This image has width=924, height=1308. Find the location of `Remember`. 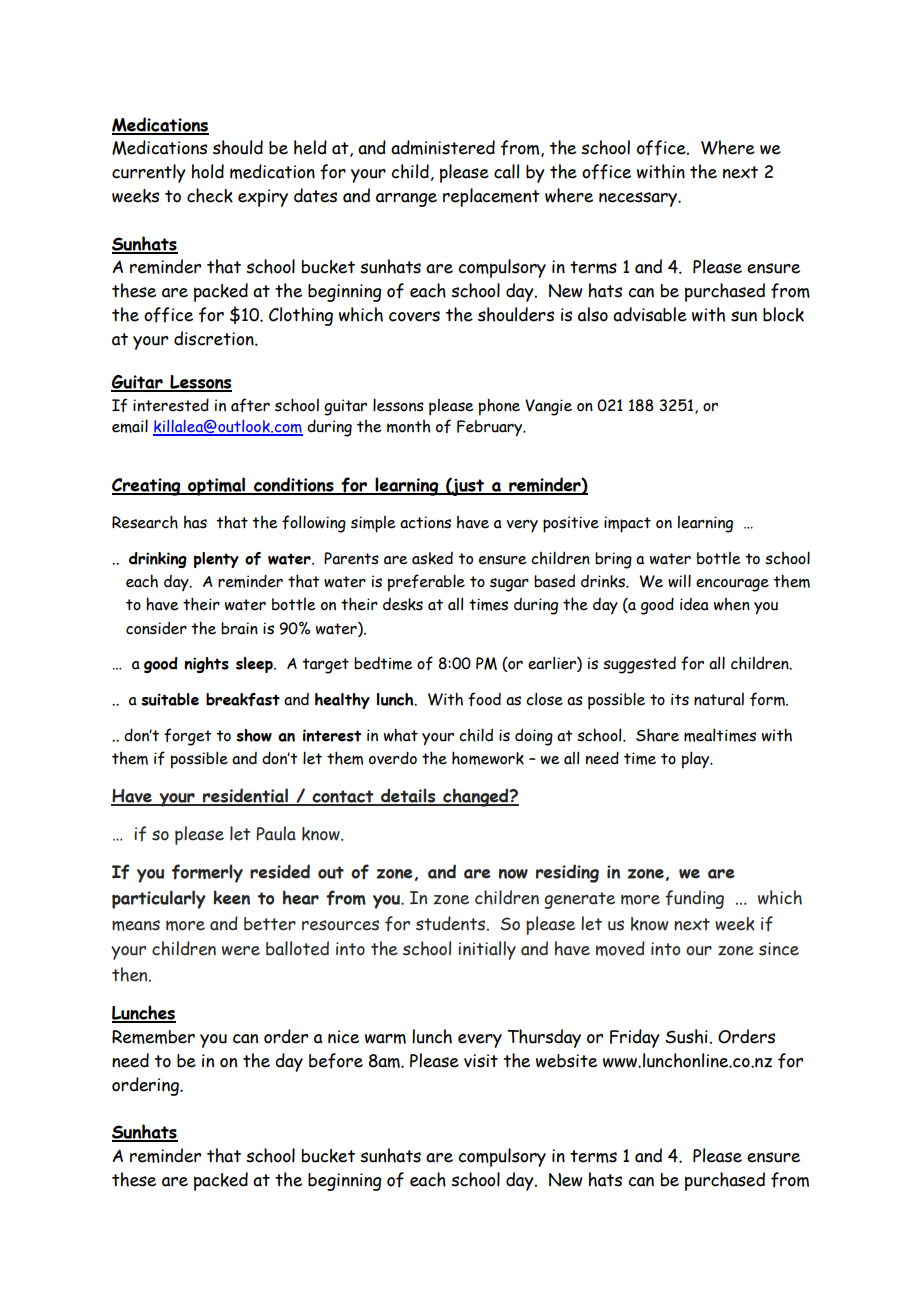

Remember is located at coordinates (153, 1037).
